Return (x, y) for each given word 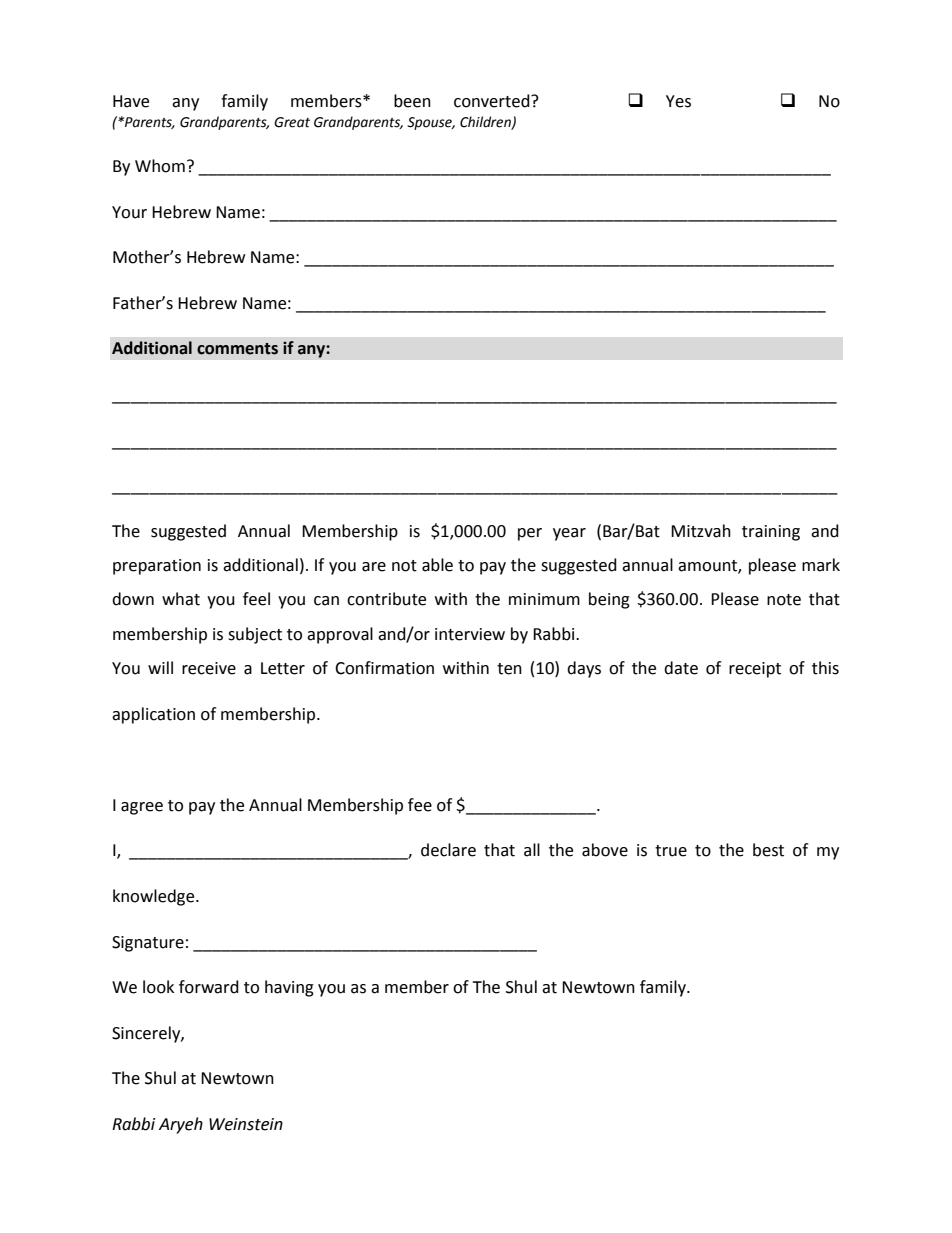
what (181, 599)
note (784, 600)
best (768, 850)
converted (493, 101)
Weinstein (246, 1124)
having (289, 988)
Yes (678, 101)
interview (470, 634)
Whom (160, 166)
